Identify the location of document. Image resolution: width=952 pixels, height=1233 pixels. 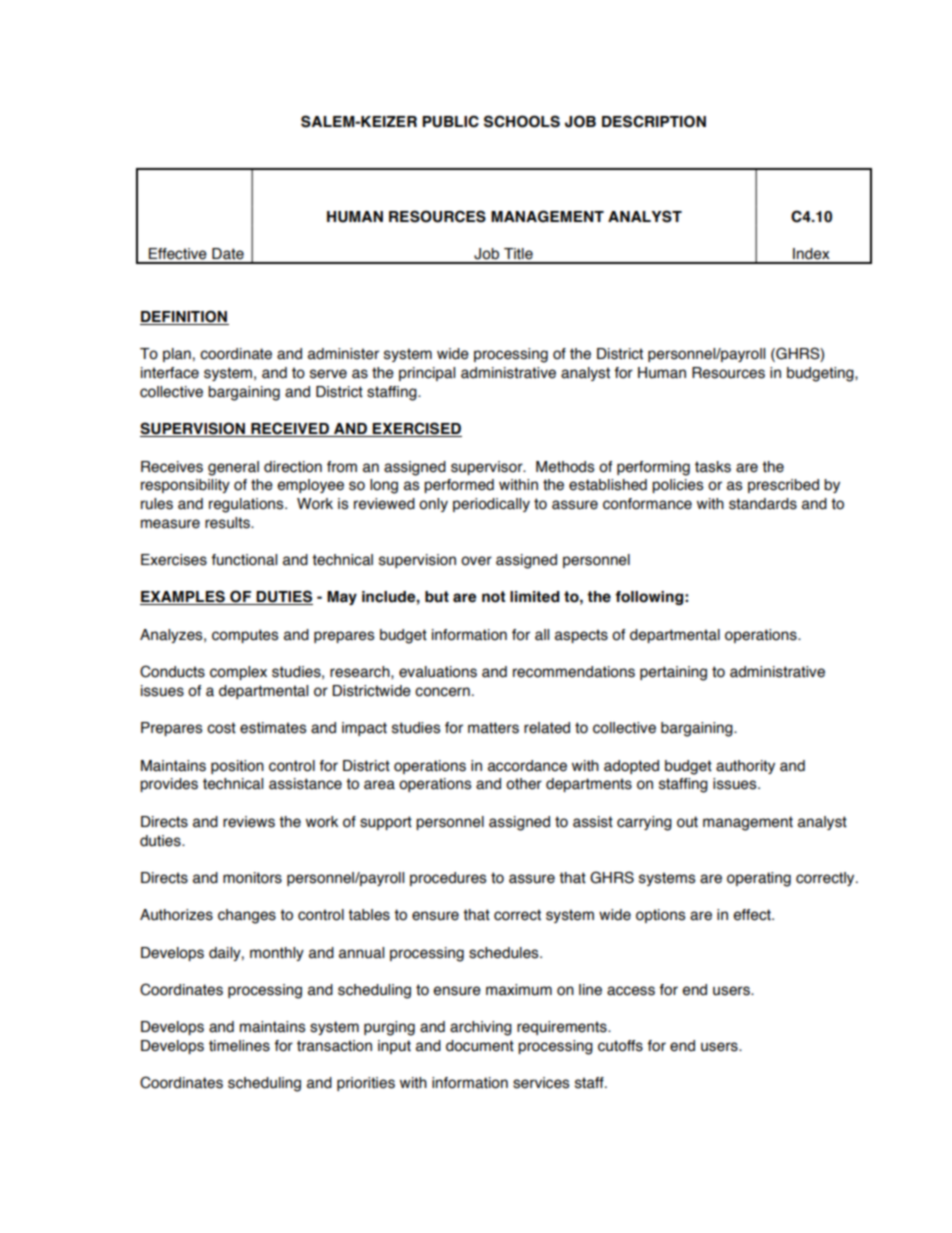
(480, 1046).
